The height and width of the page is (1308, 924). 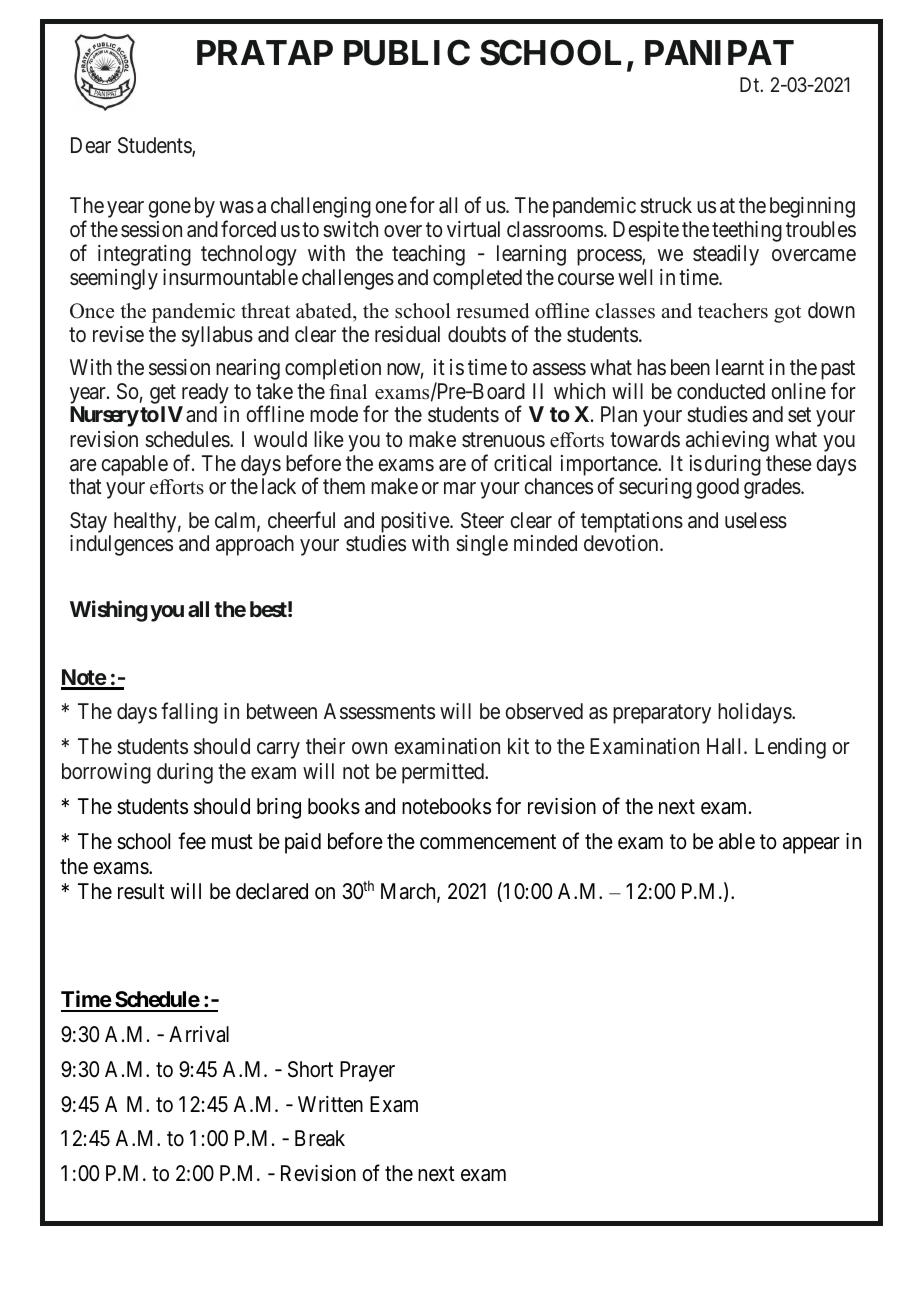 I want to click on observed, so click(x=544, y=711).
